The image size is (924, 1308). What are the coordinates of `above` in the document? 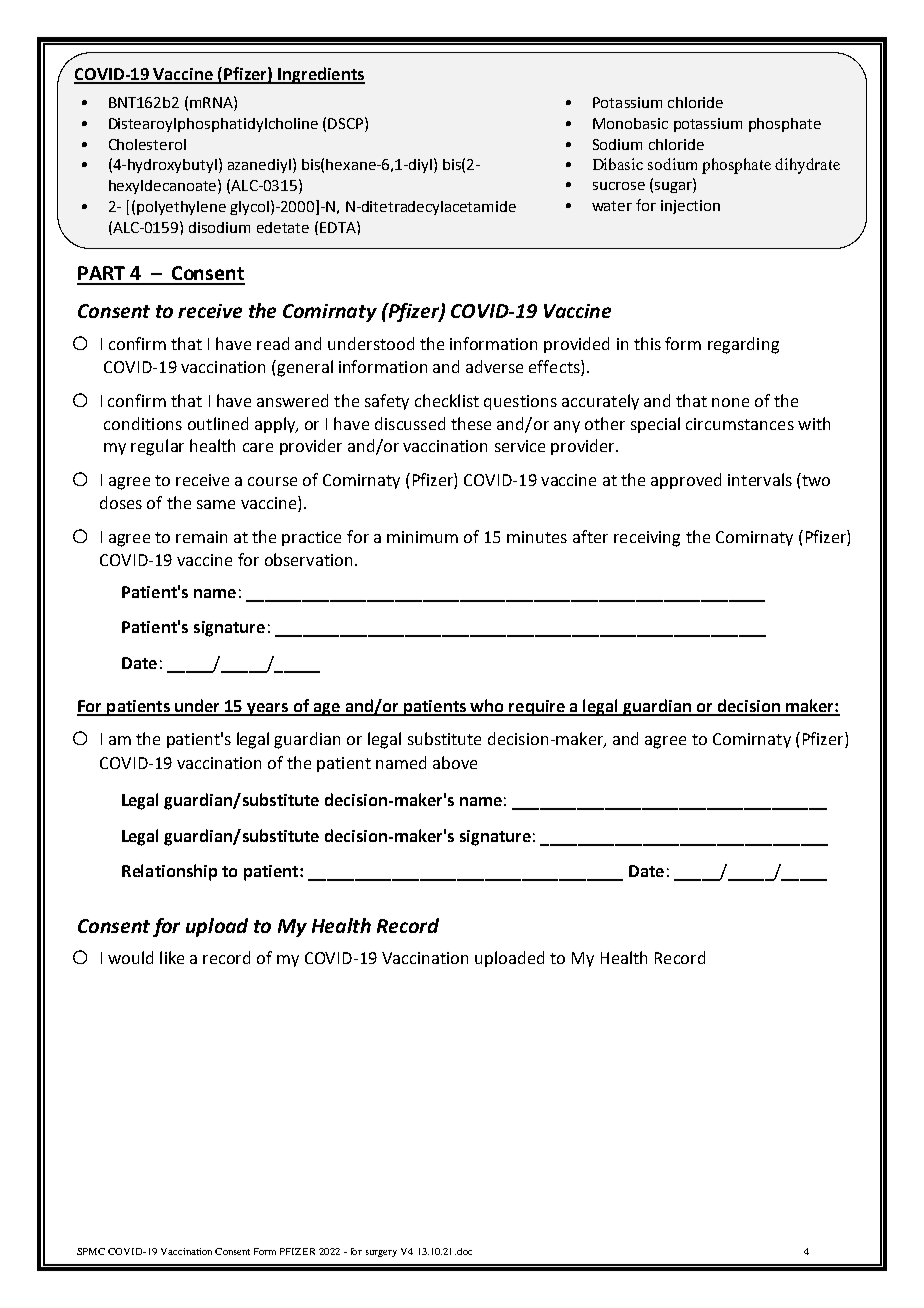 It's located at (455, 762).
